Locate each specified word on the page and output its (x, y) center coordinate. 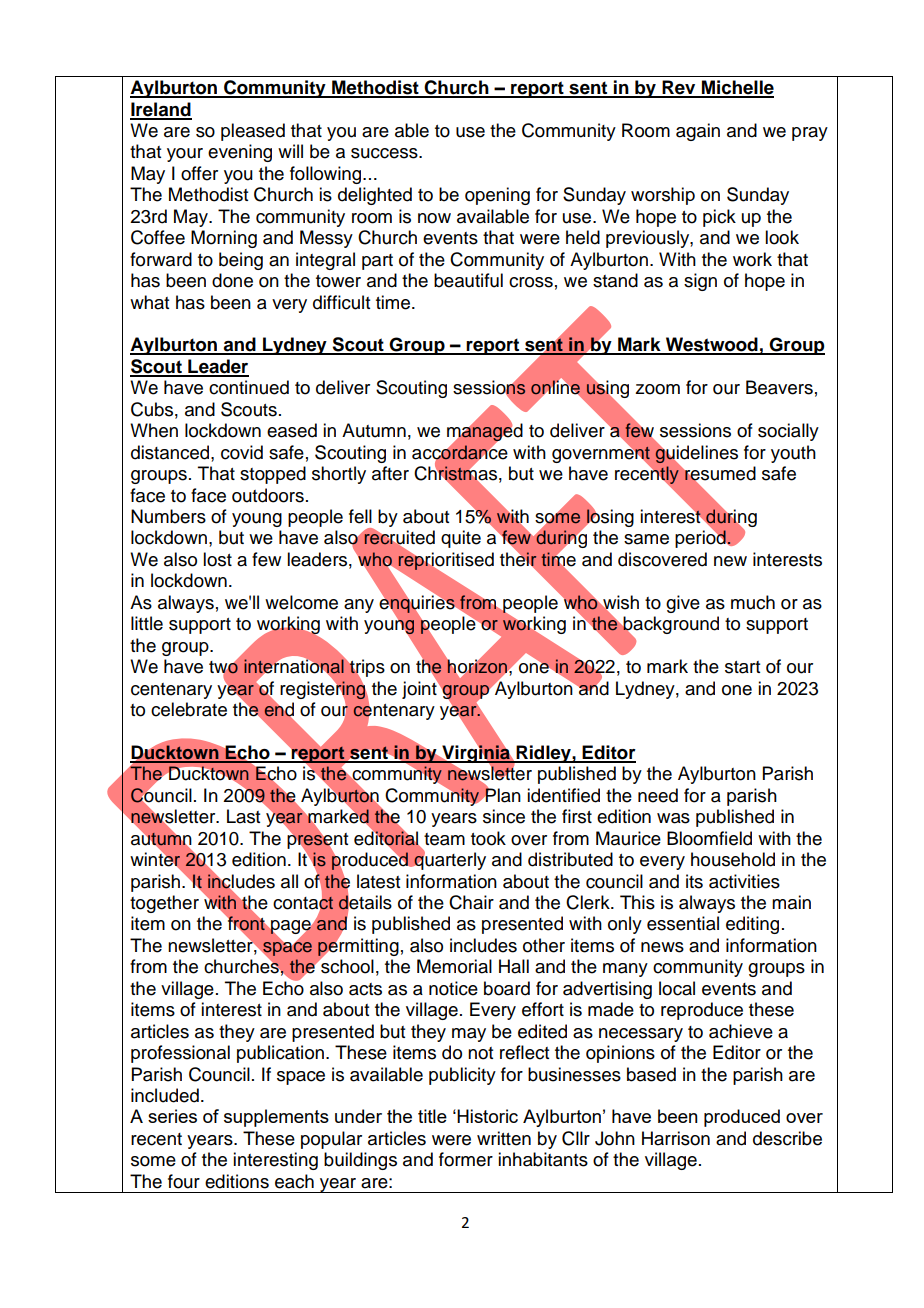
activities (744, 881)
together (164, 904)
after (390, 473)
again (698, 132)
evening (240, 153)
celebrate (189, 709)
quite (461, 539)
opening (497, 196)
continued (249, 387)
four (184, 1181)
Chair (471, 902)
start (742, 667)
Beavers (779, 387)
